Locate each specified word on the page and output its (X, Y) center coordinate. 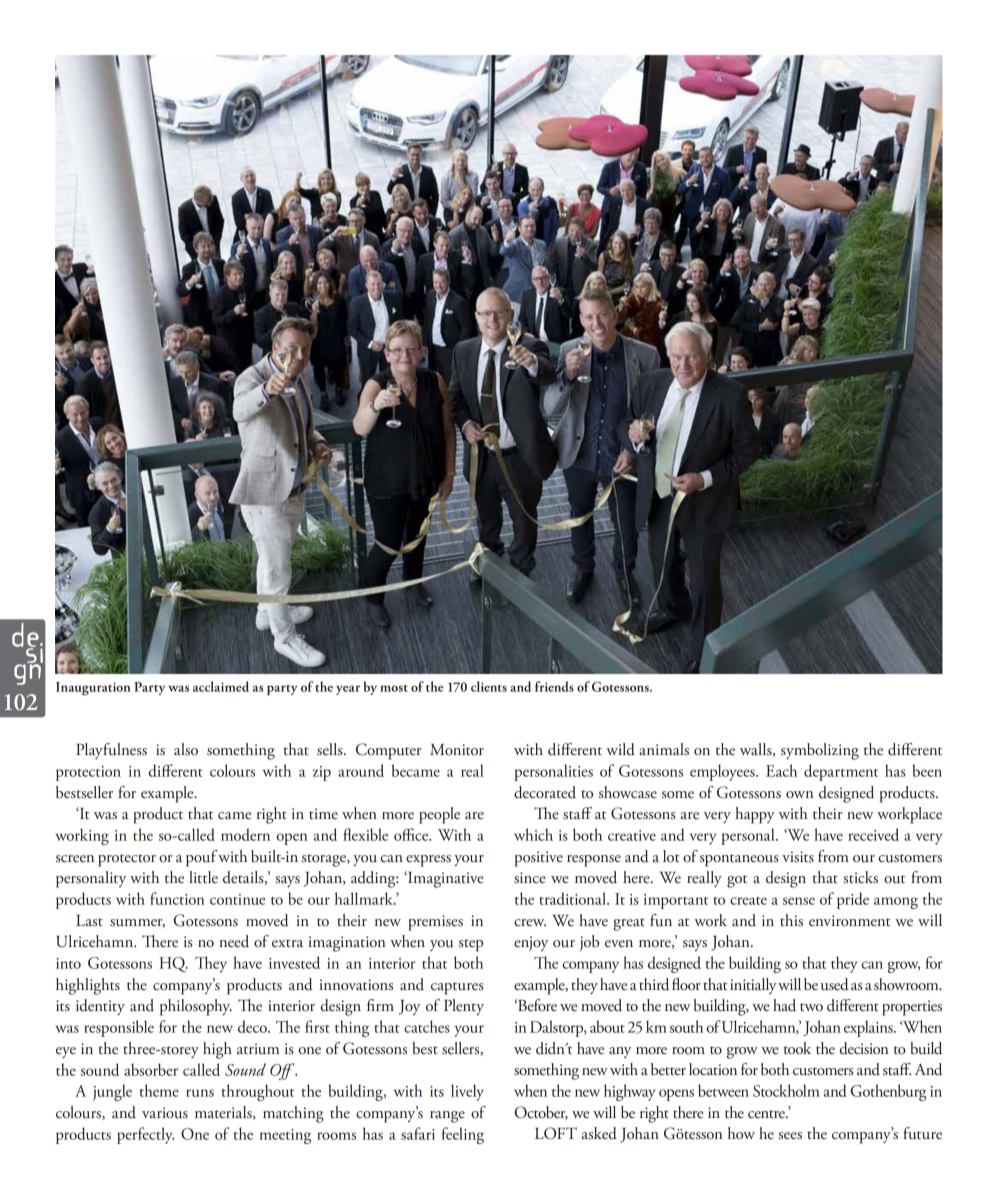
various (165, 1113)
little (203, 877)
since (530, 878)
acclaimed (221, 686)
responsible (119, 1028)
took (797, 1048)
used (835, 984)
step (471, 945)
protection (88, 773)
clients (489, 686)
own (799, 794)
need (234, 941)
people (439, 815)
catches (427, 1026)
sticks (860, 877)
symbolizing (820, 751)
